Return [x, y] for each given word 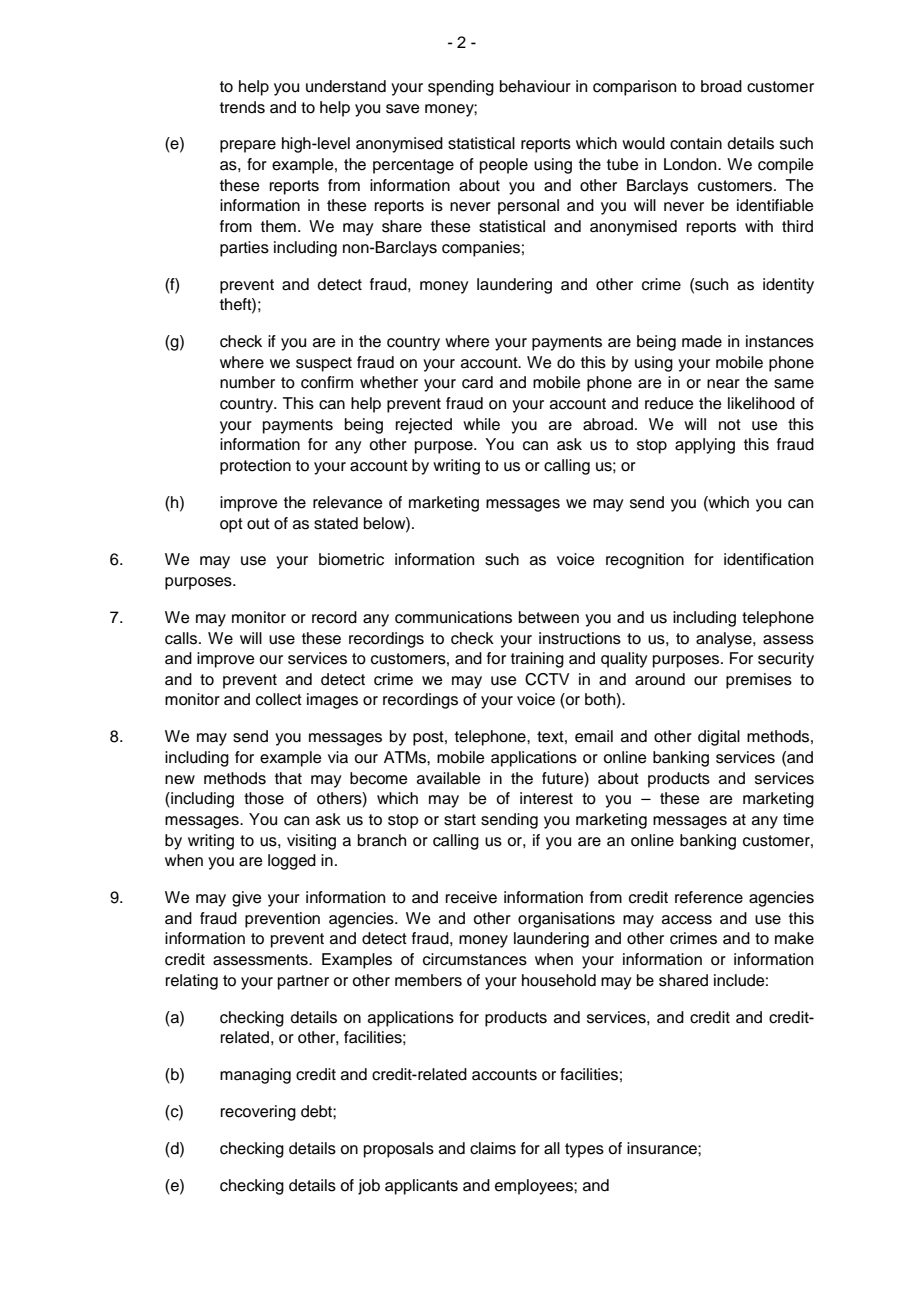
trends [242, 107]
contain [696, 143]
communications [453, 617]
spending [461, 88]
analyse [725, 640]
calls [182, 638]
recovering [258, 1113]
